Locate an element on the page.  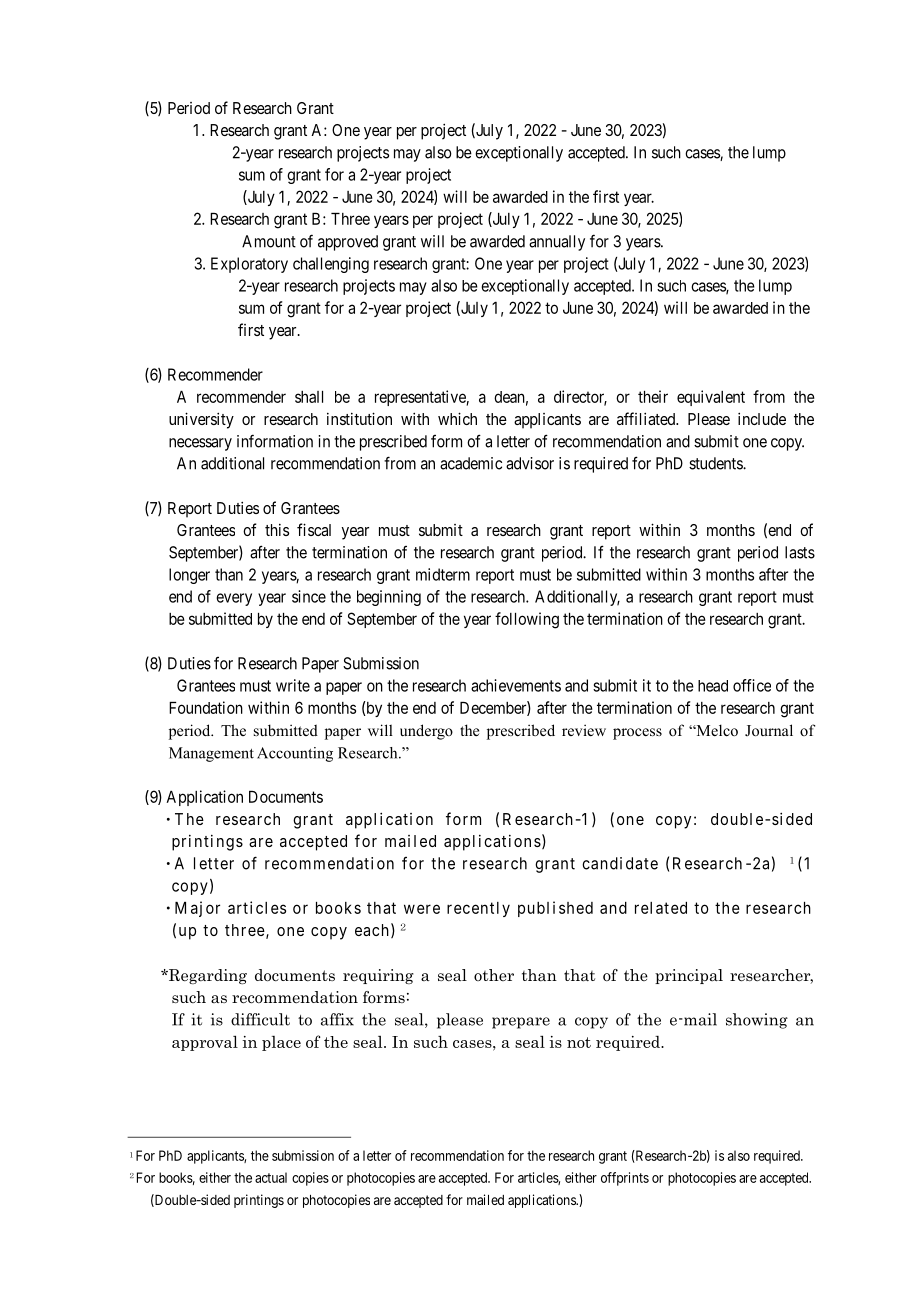
head is located at coordinates (713, 686).
